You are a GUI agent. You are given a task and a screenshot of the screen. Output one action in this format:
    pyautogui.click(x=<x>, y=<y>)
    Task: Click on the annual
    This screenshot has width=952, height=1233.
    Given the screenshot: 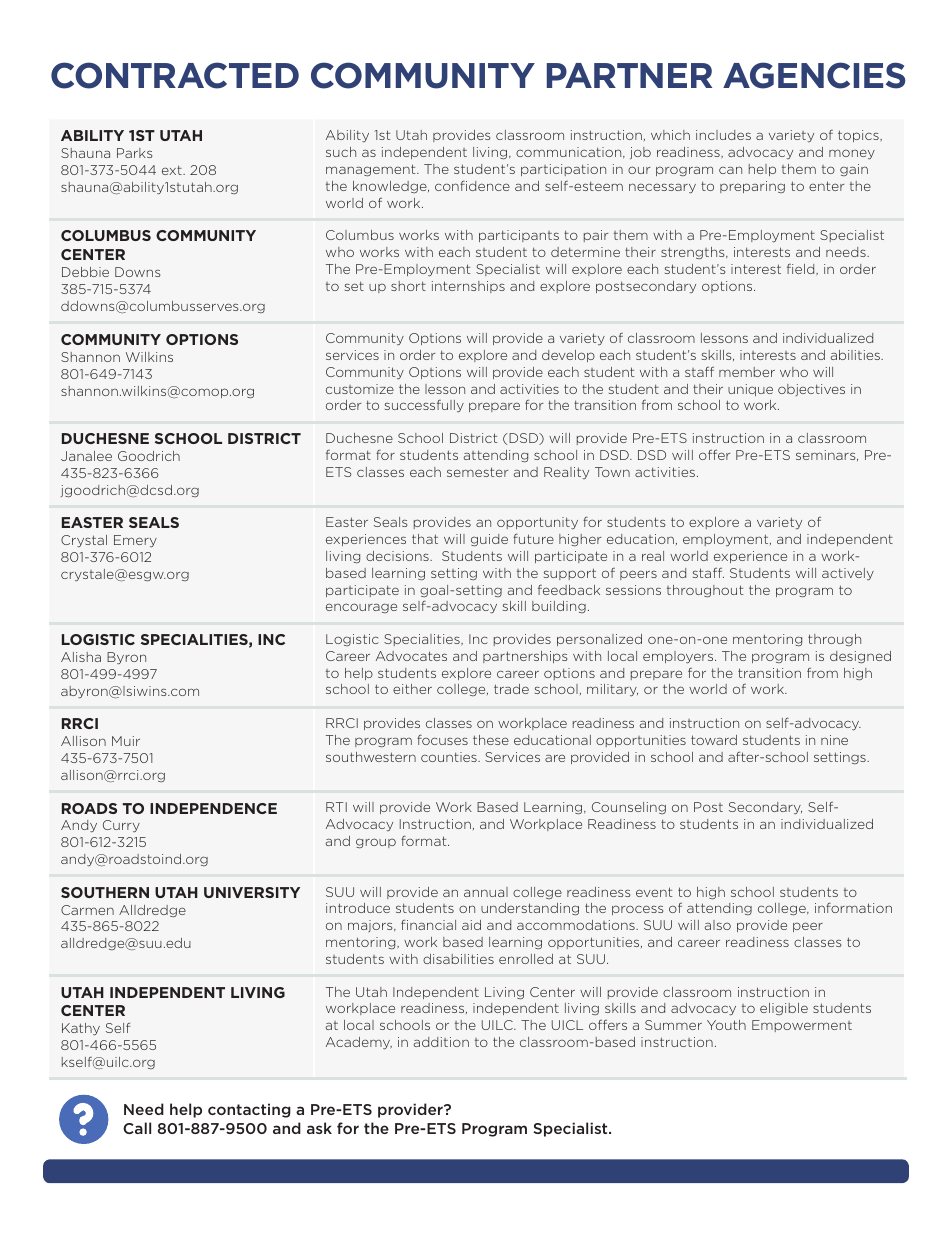 What is the action you would take?
    pyautogui.click(x=486, y=892)
